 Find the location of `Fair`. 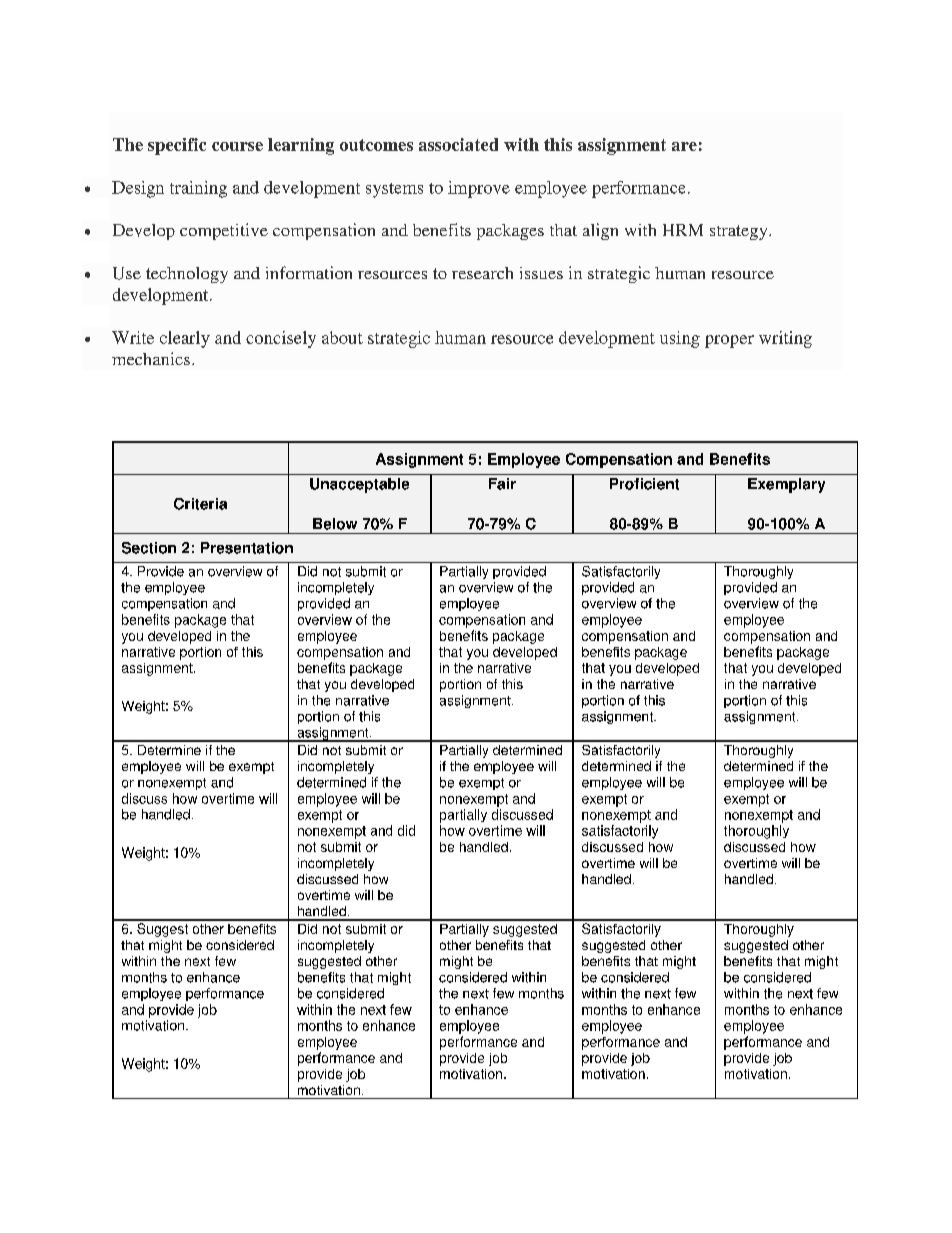

Fair is located at coordinates (502, 484).
